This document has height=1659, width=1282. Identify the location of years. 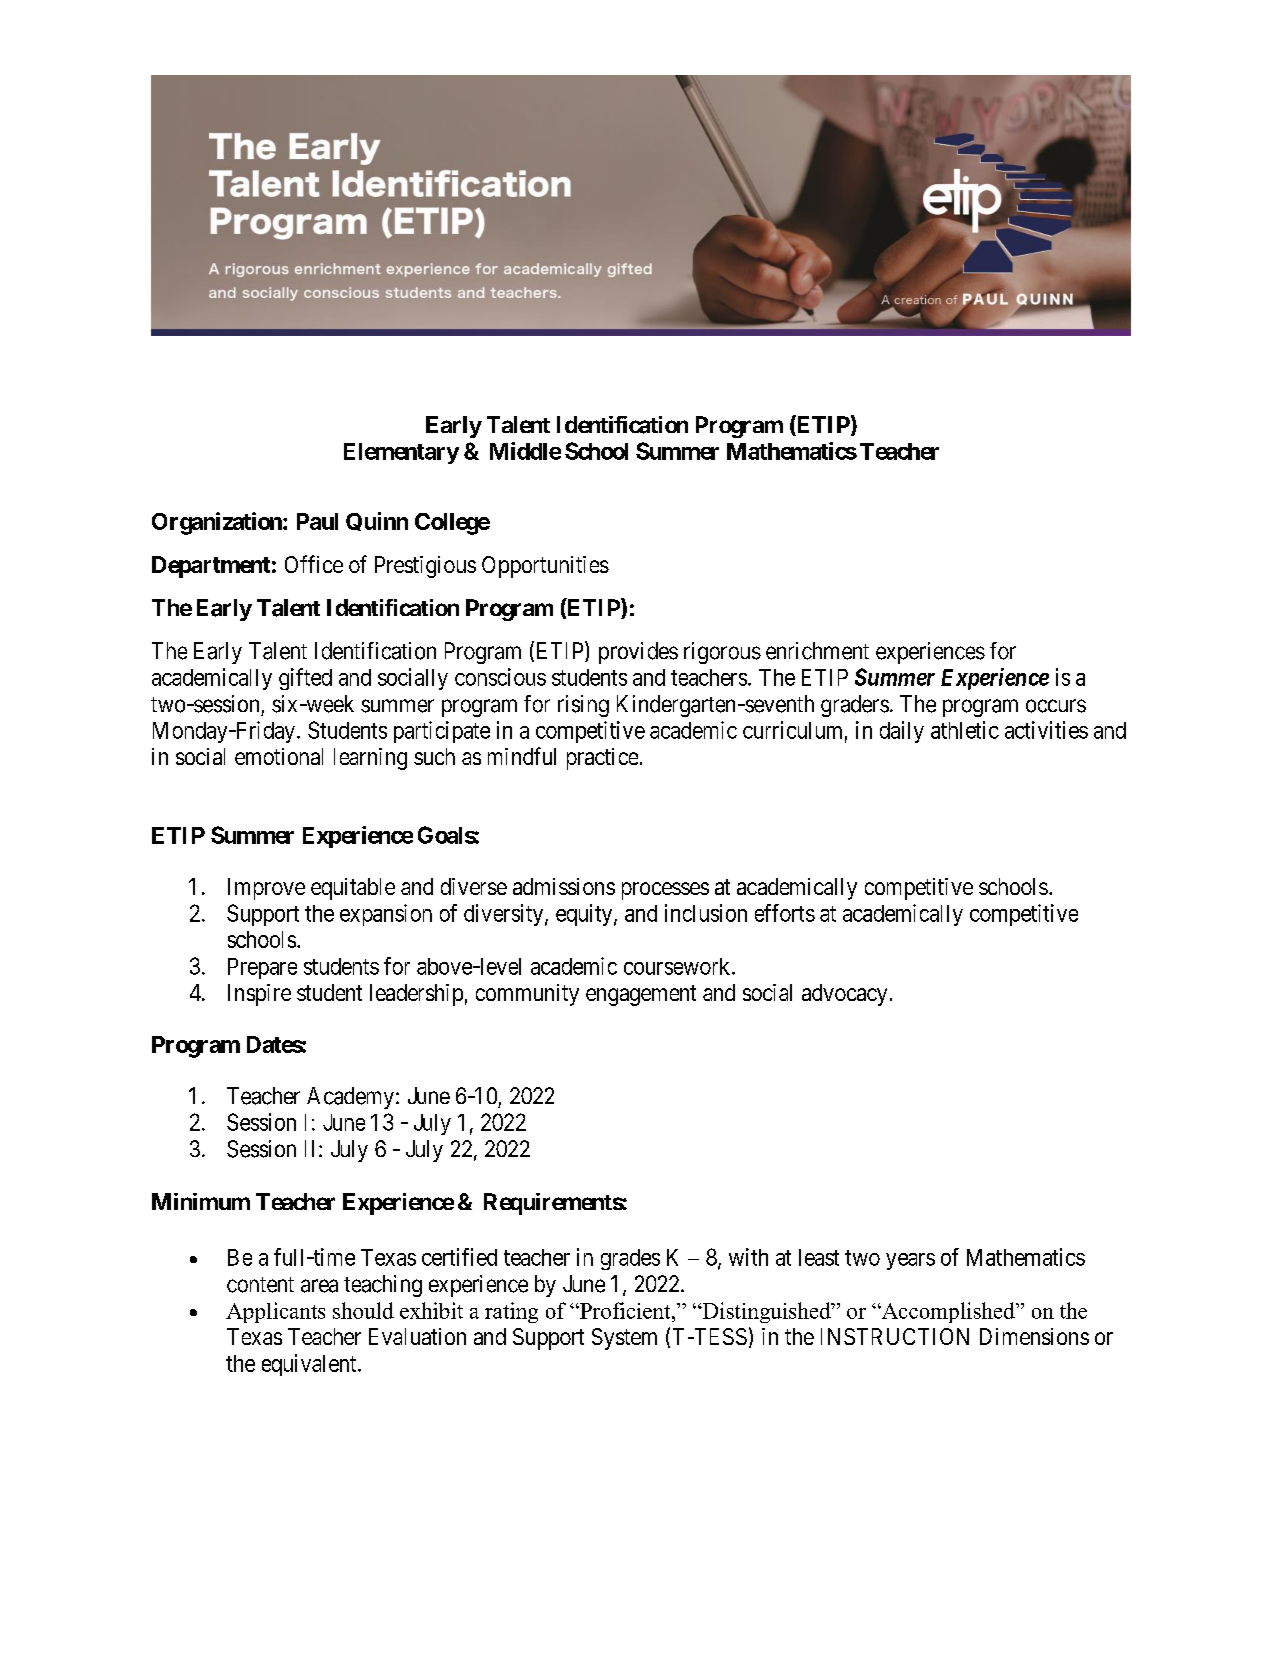
(910, 1261).
